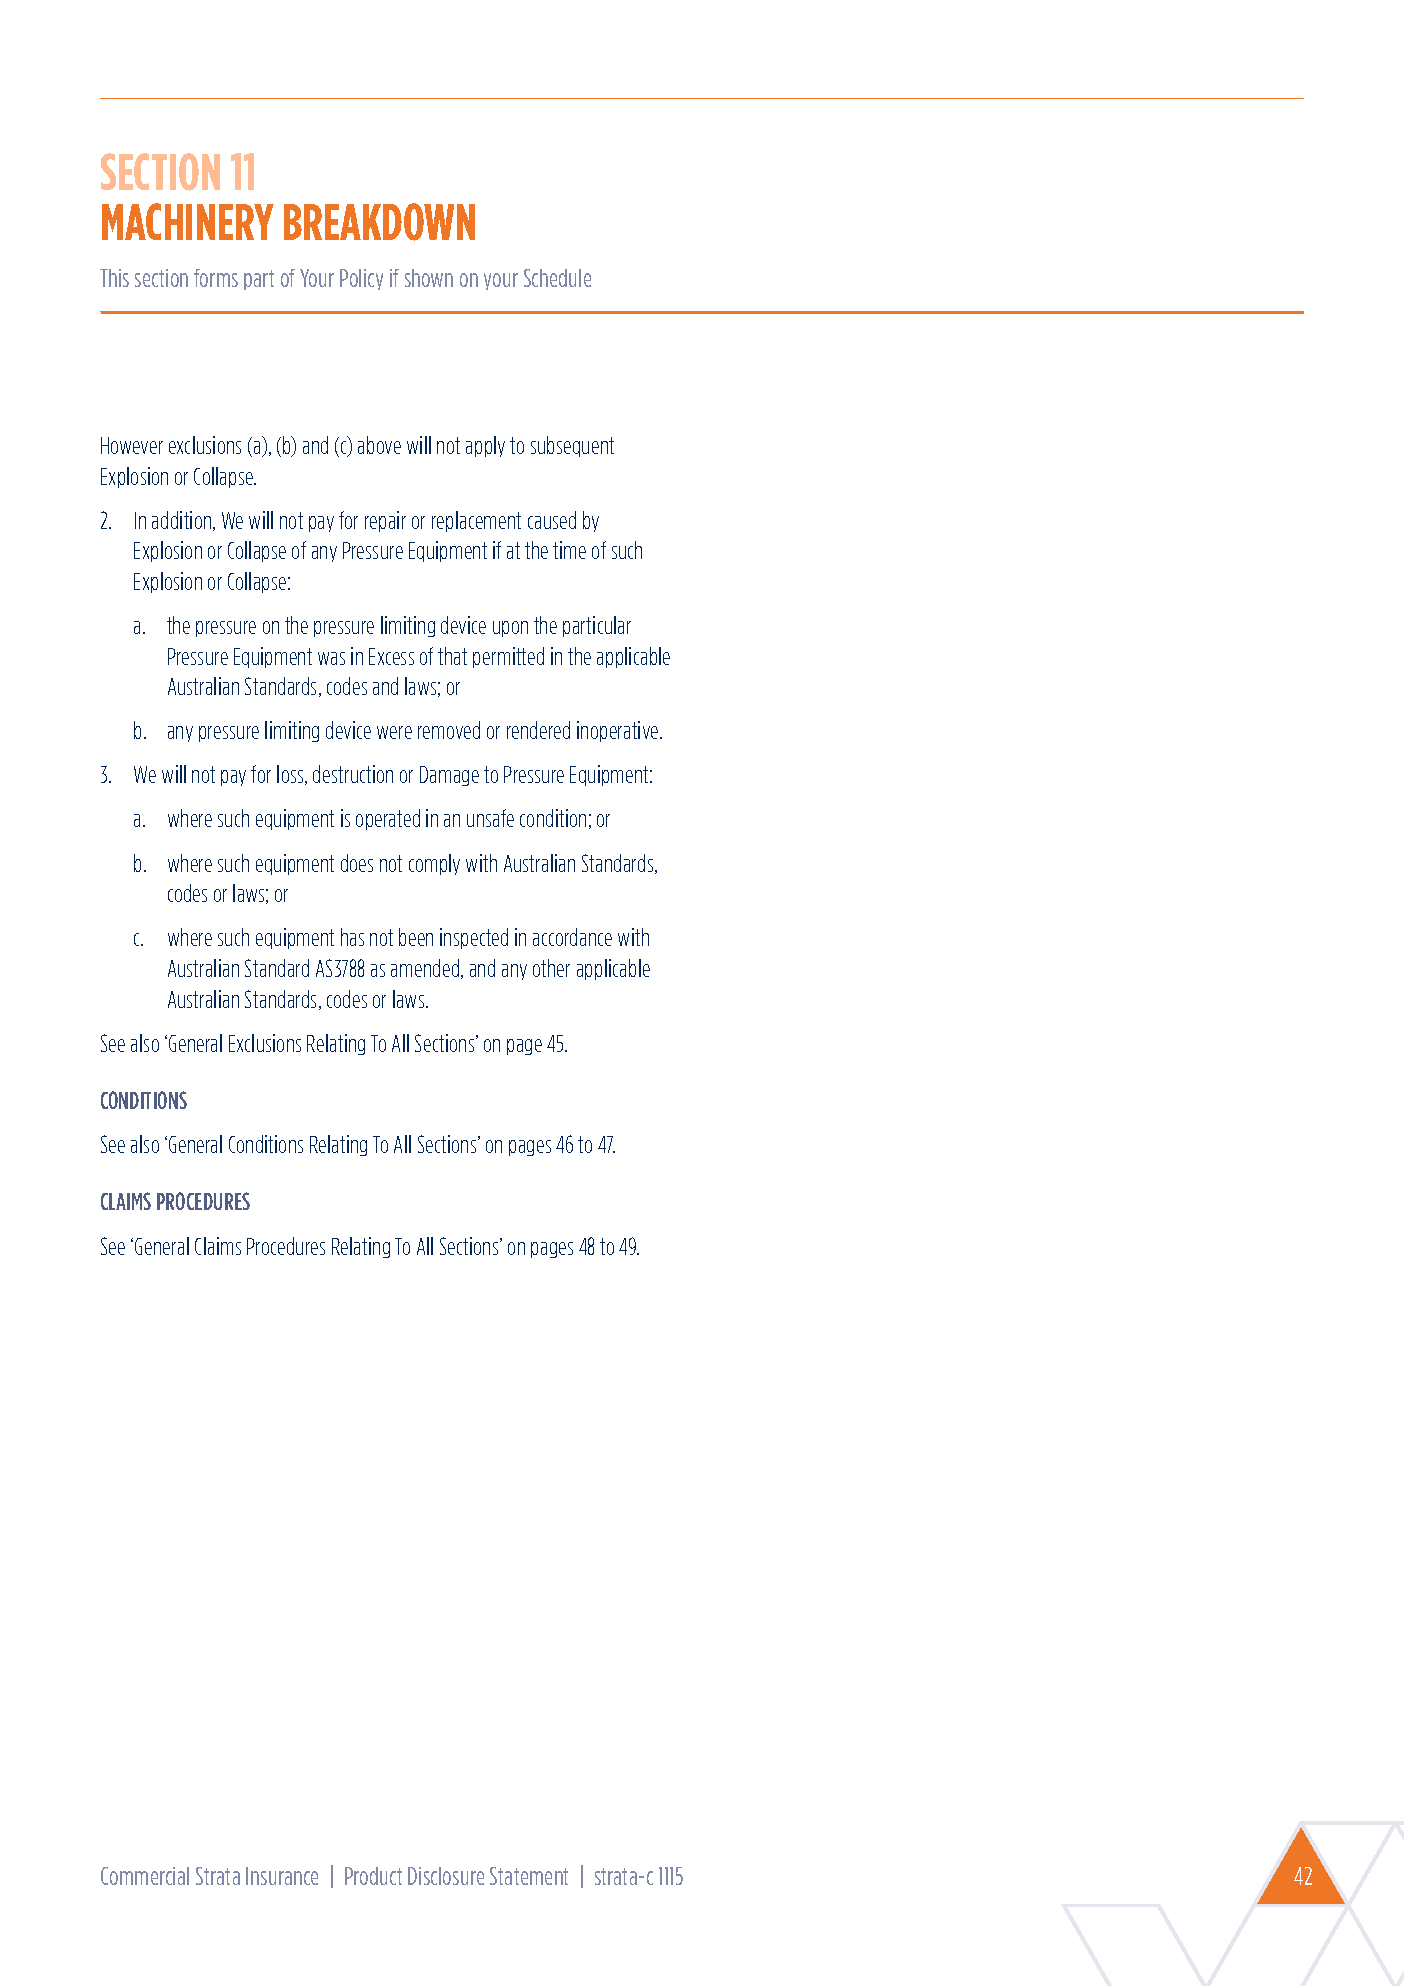 The width and height of the document is (1404, 1986). I want to click on other, so click(551, 968).
